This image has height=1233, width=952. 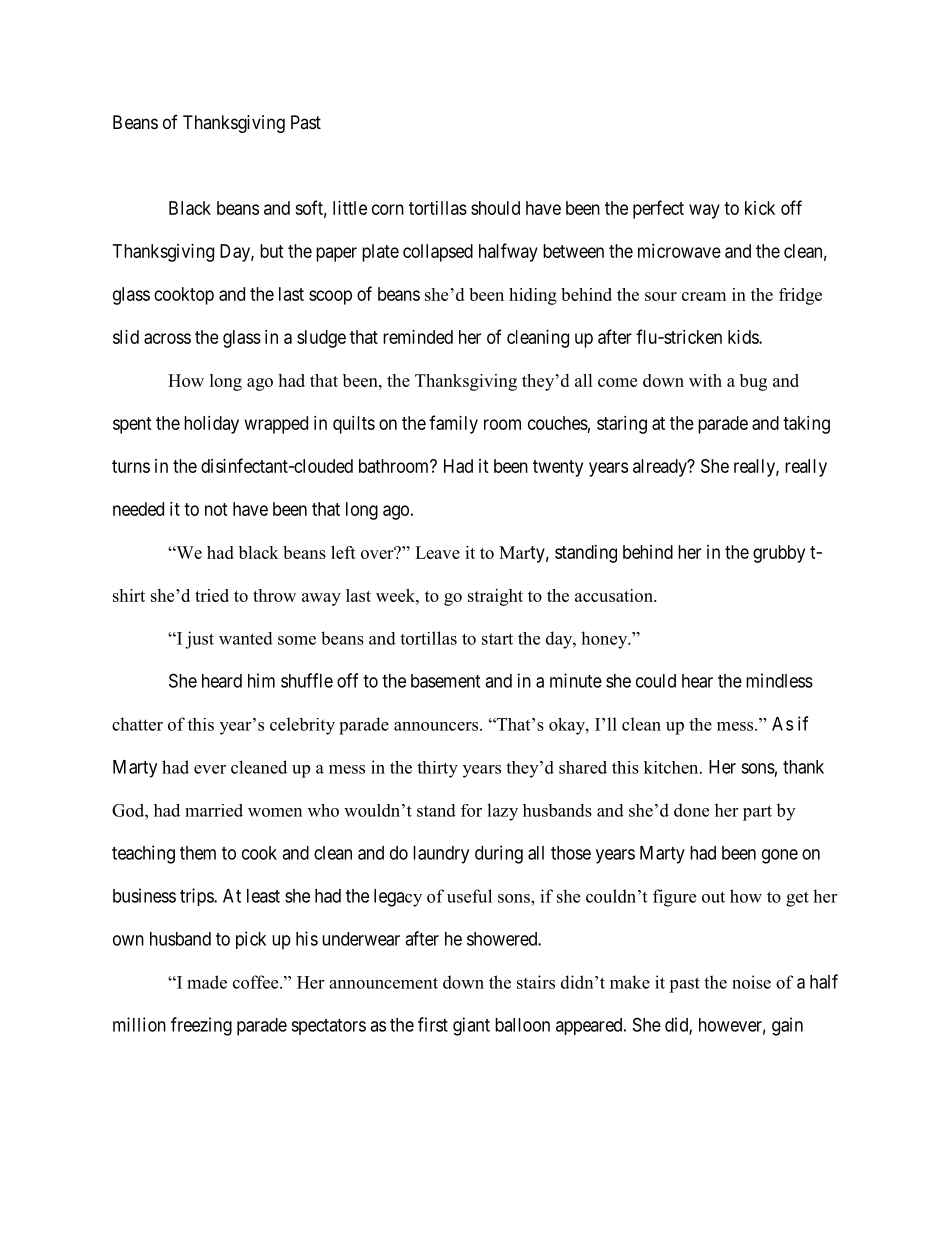 I want to click on not, so click(x=216, y=509).
